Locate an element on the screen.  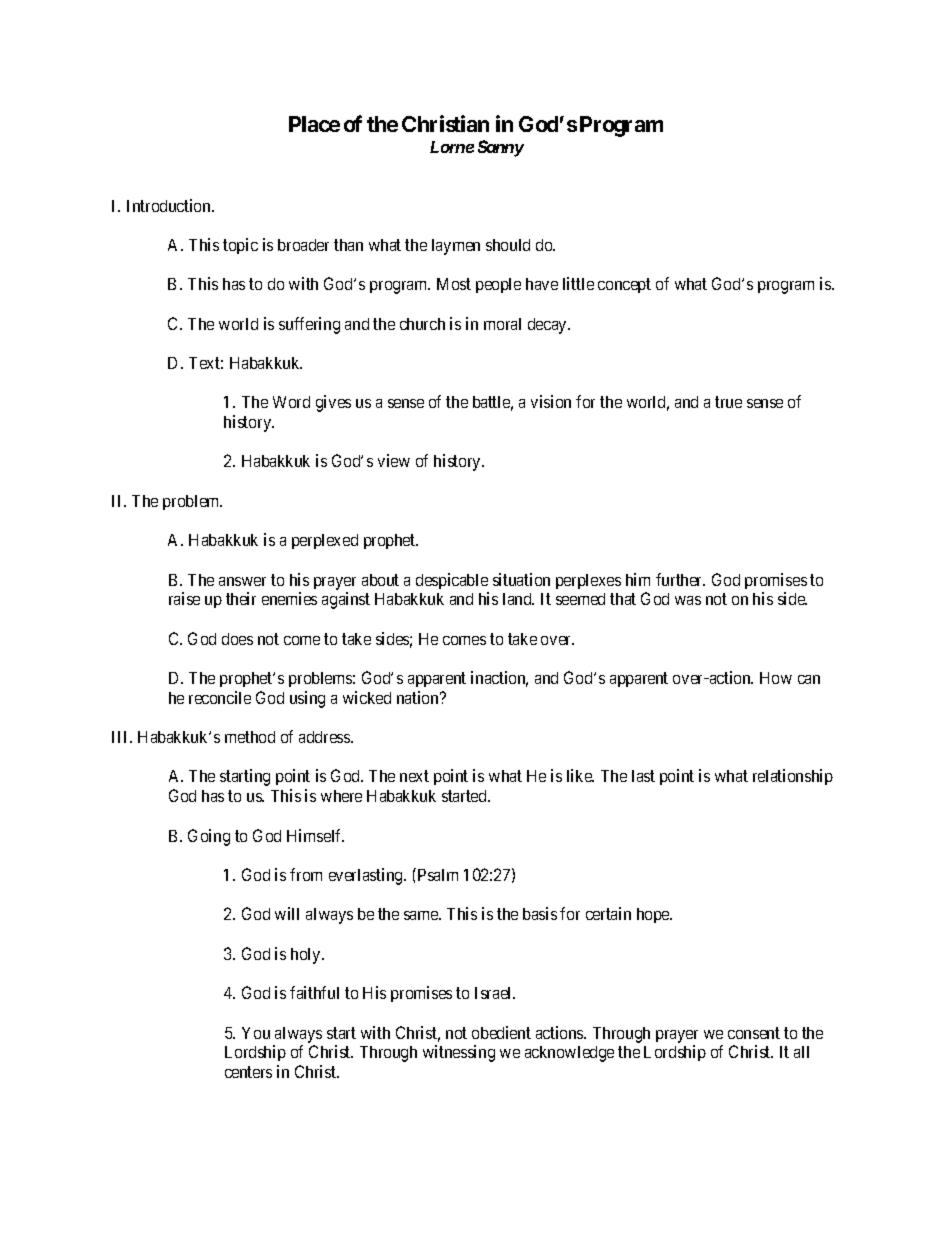
despicable is located at coordinates (452, 581).
